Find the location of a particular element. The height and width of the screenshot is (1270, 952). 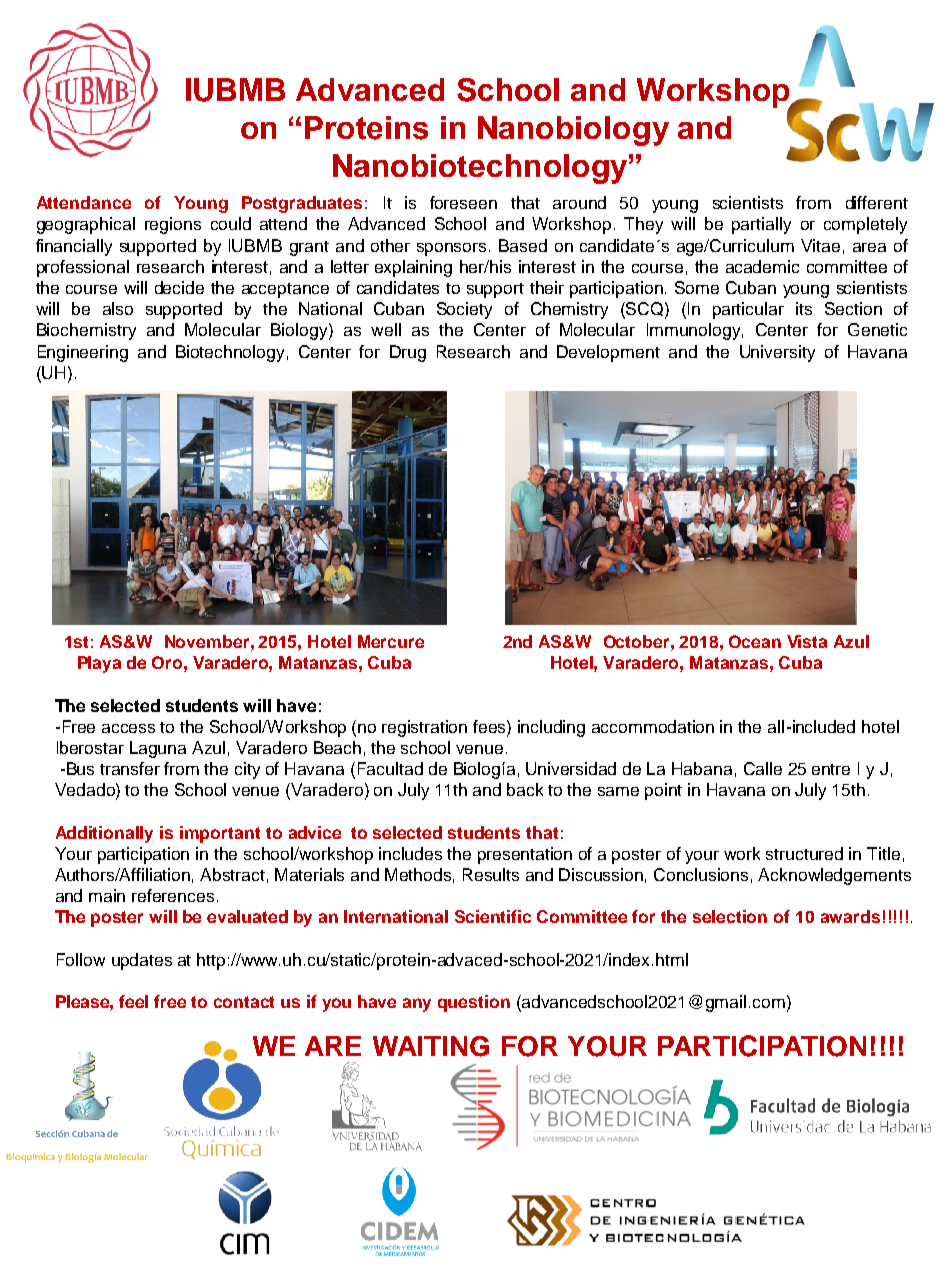

Engineering is located at coordinates (83, 353).
